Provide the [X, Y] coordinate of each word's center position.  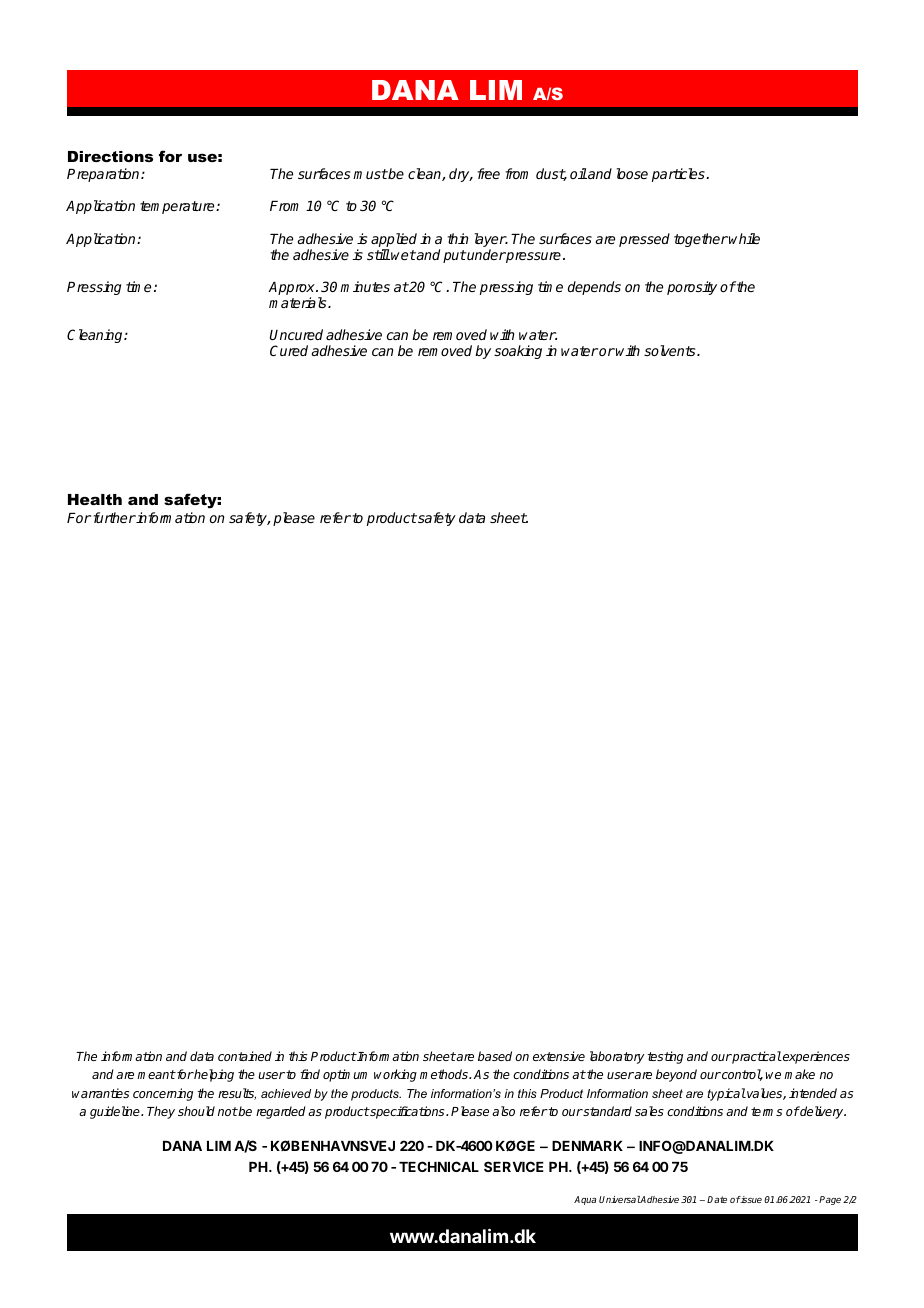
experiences [815, 1057]
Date [717, 1199]
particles [679, 175]
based [495, 1056]
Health [95, 499]
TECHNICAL [439, 1166]
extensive [559, 1056]
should [196, 1111]
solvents [671, 350]
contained [245, 1056]
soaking [518, 352]
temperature [178, 207]
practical [756, 1057]
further [114, 517]
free [488, 173]
